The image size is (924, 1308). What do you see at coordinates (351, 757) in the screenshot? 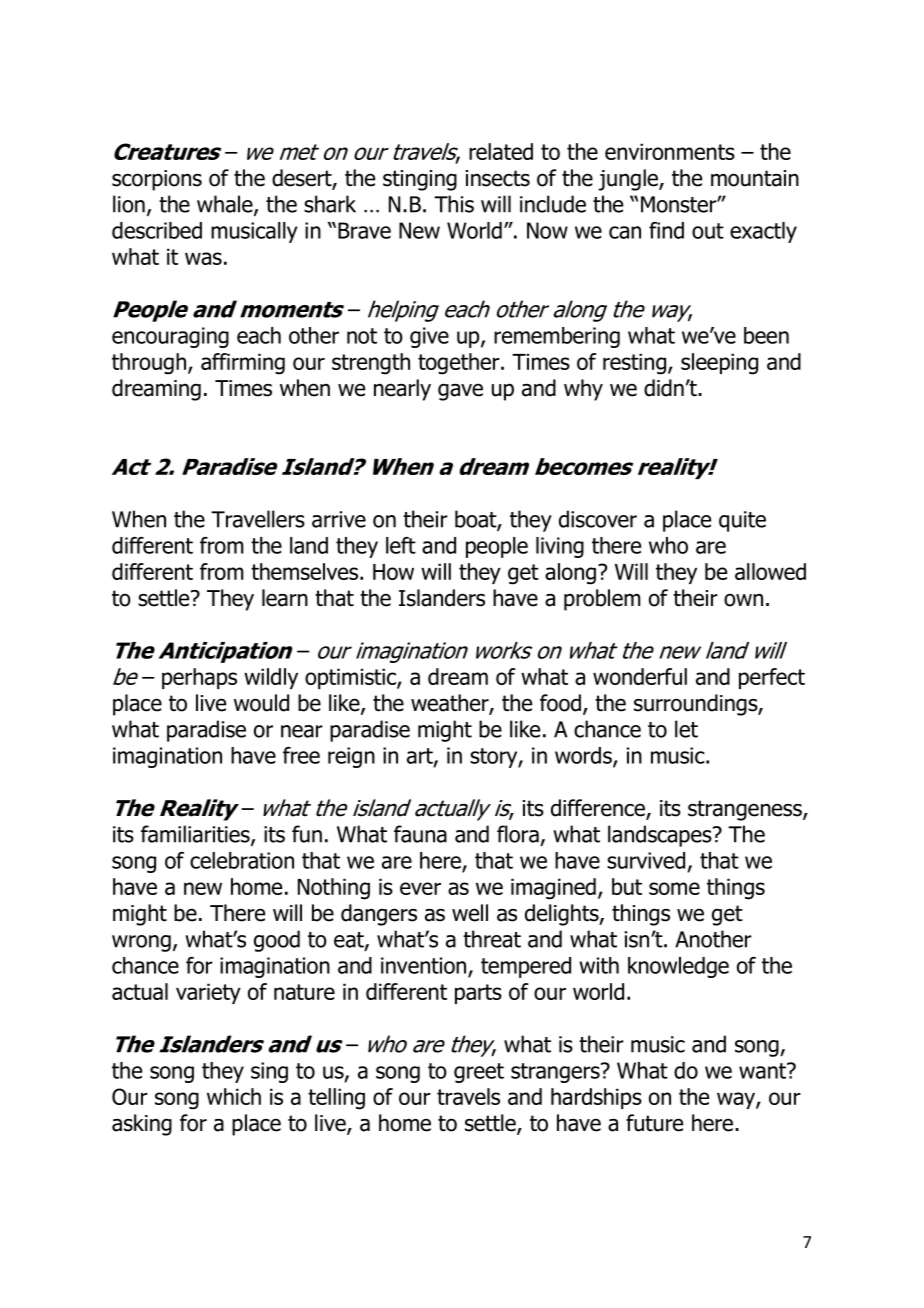
I see `reign` at bounding box center [351, 757].
